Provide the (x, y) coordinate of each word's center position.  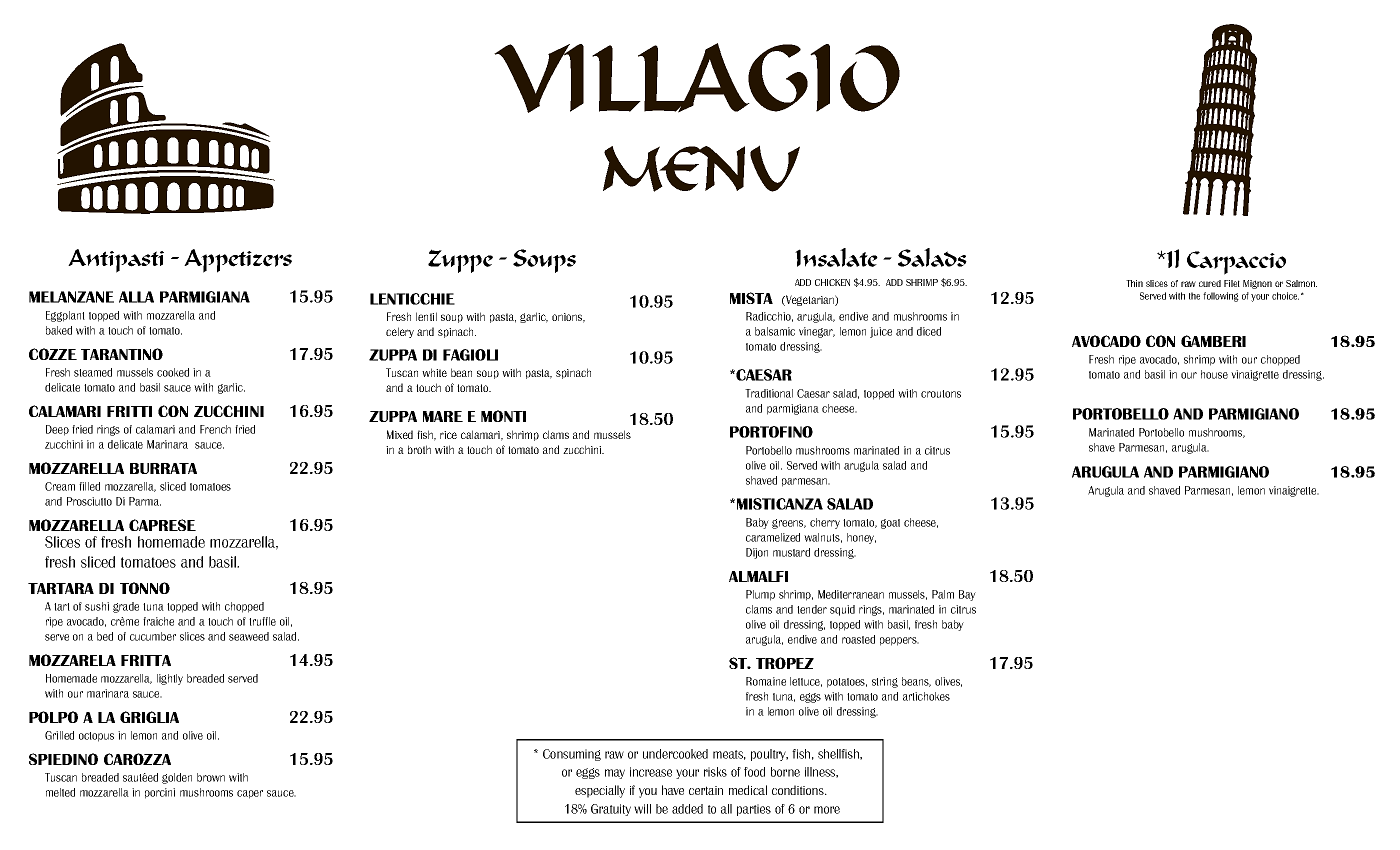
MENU (701, 168)
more (827, 810)
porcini (160, 793)
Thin (1134, 283)
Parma (145, 501)
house (1214, 374)
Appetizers (238, 261)
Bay (967, 595)
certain (706, 790)
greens (789, 524)
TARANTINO (122, 354)
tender (812, 609)
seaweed (249, 636)
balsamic (775, 331)
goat (890, 524)
